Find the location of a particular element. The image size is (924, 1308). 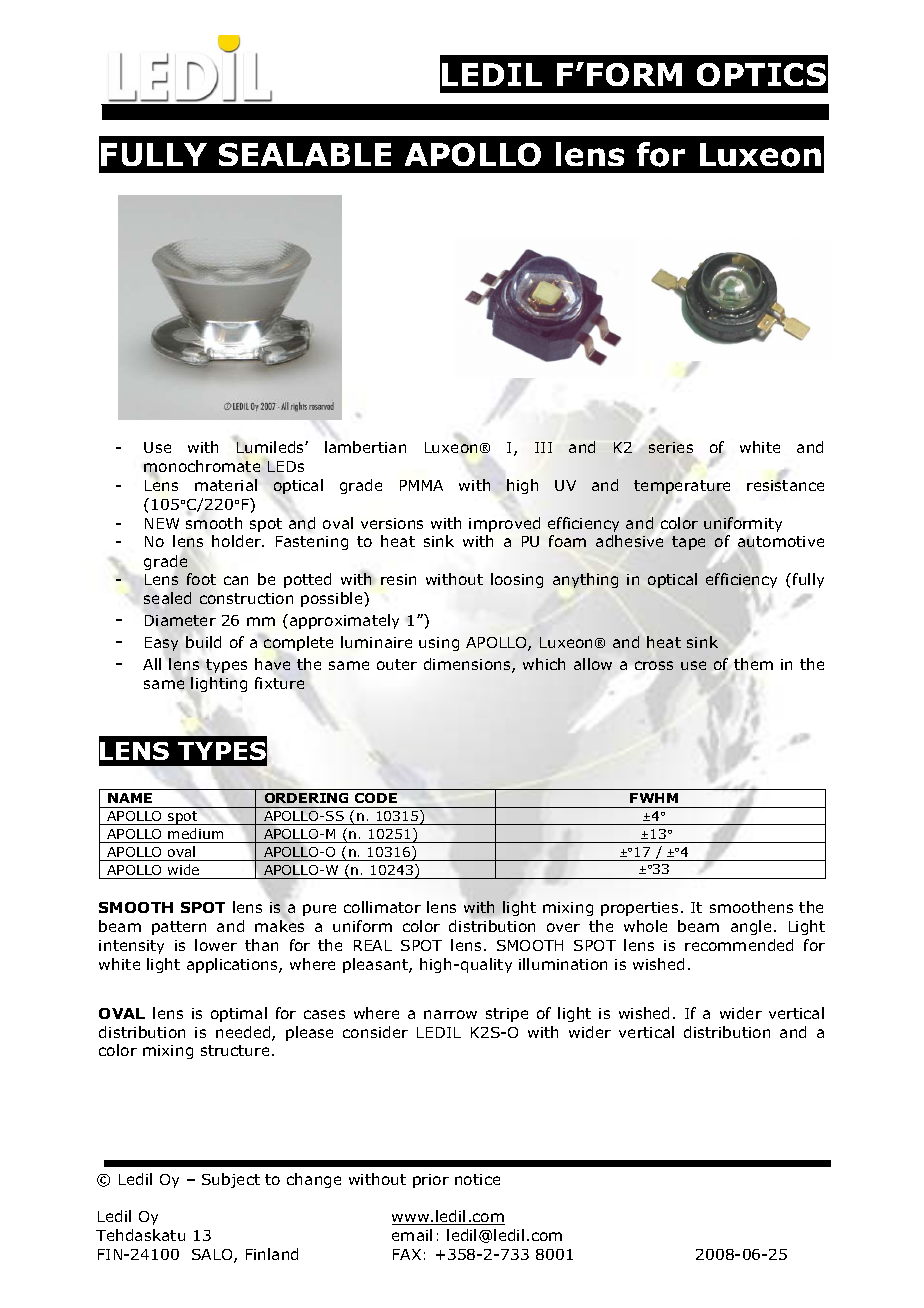

collimator is located at coordinates (382, 907).
